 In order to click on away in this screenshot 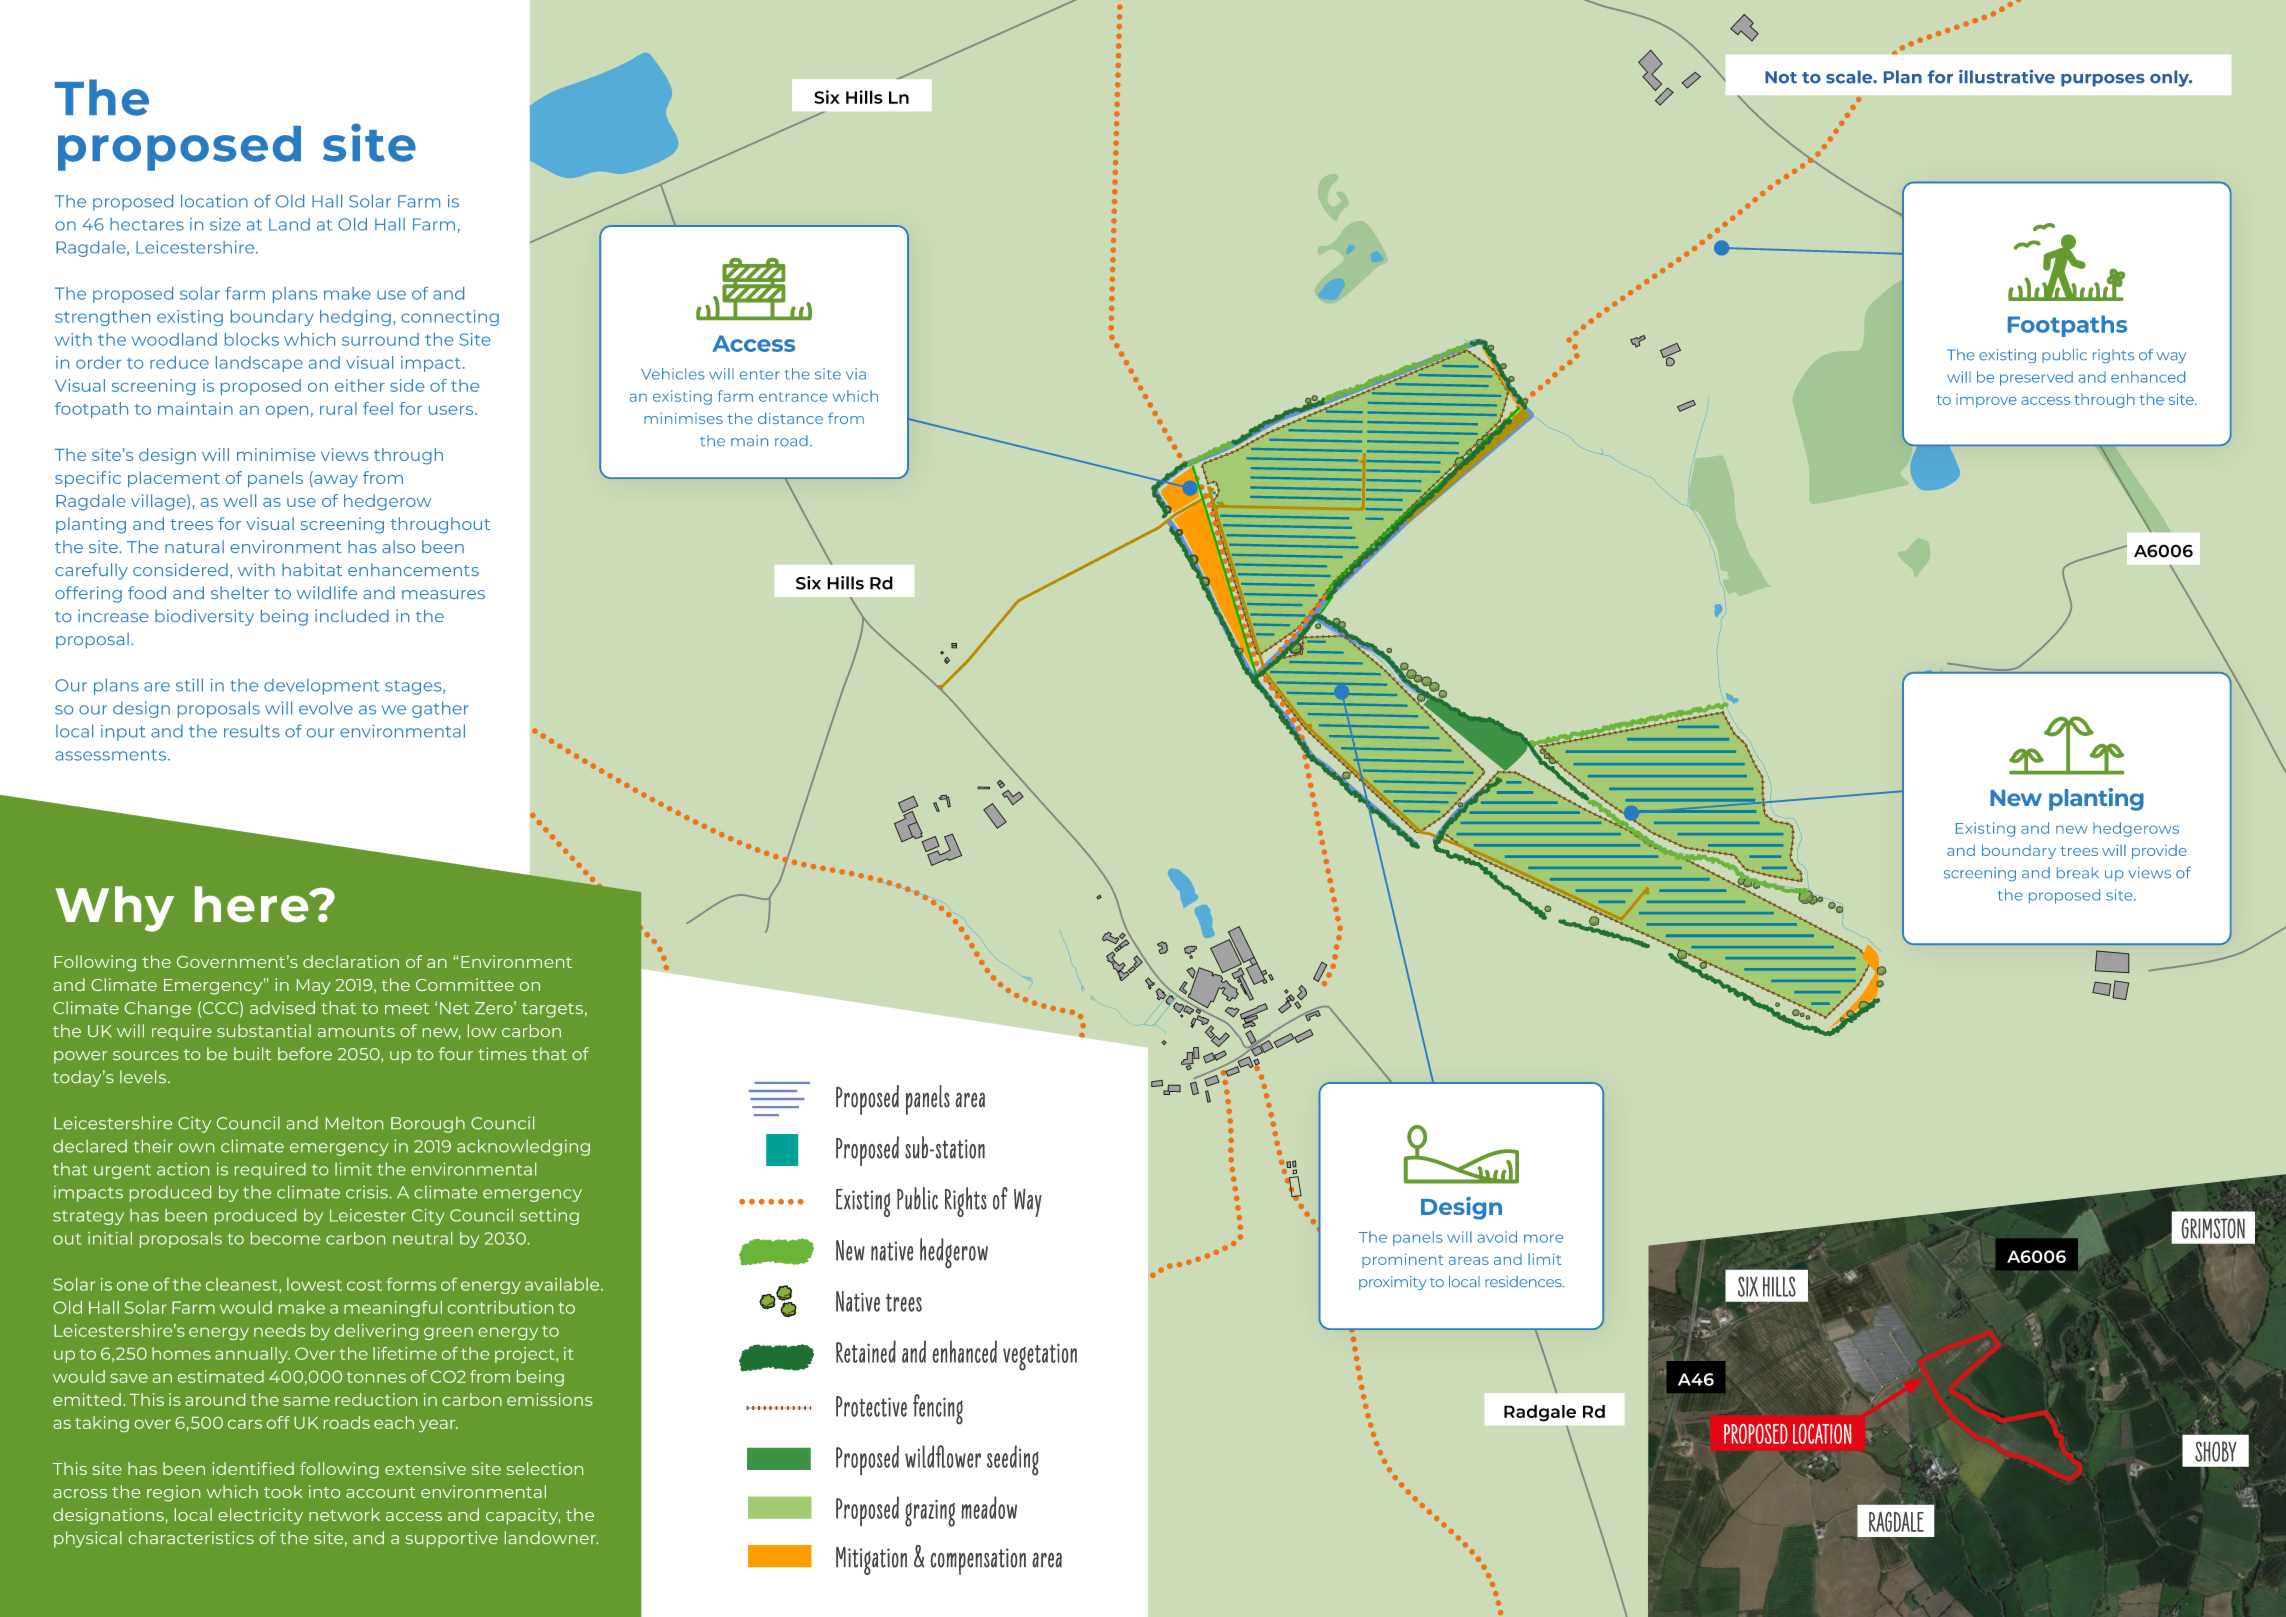, I will do `click(335, 480)`.
